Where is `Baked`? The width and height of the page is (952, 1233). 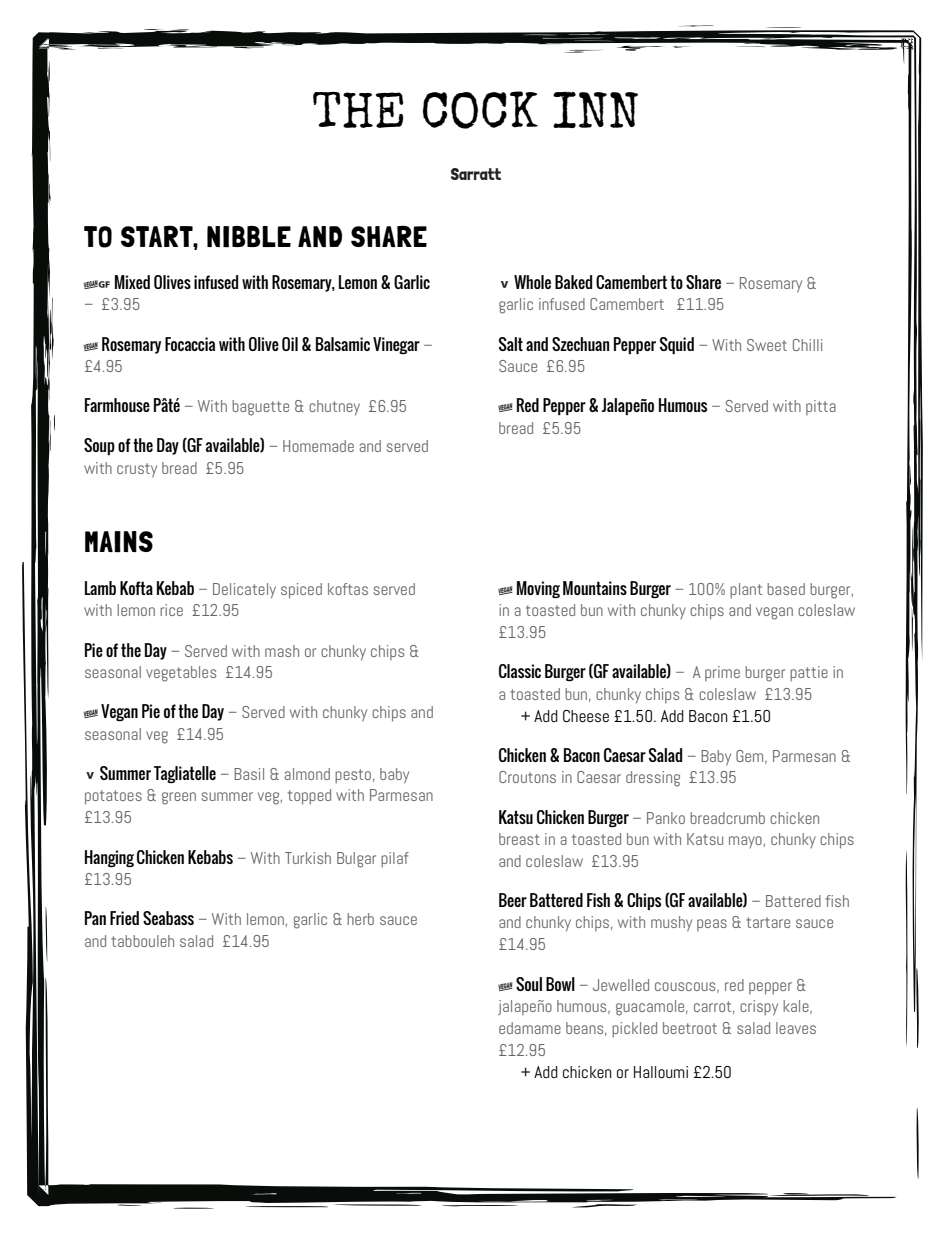
Baked is located at coordinates (573, 282).
